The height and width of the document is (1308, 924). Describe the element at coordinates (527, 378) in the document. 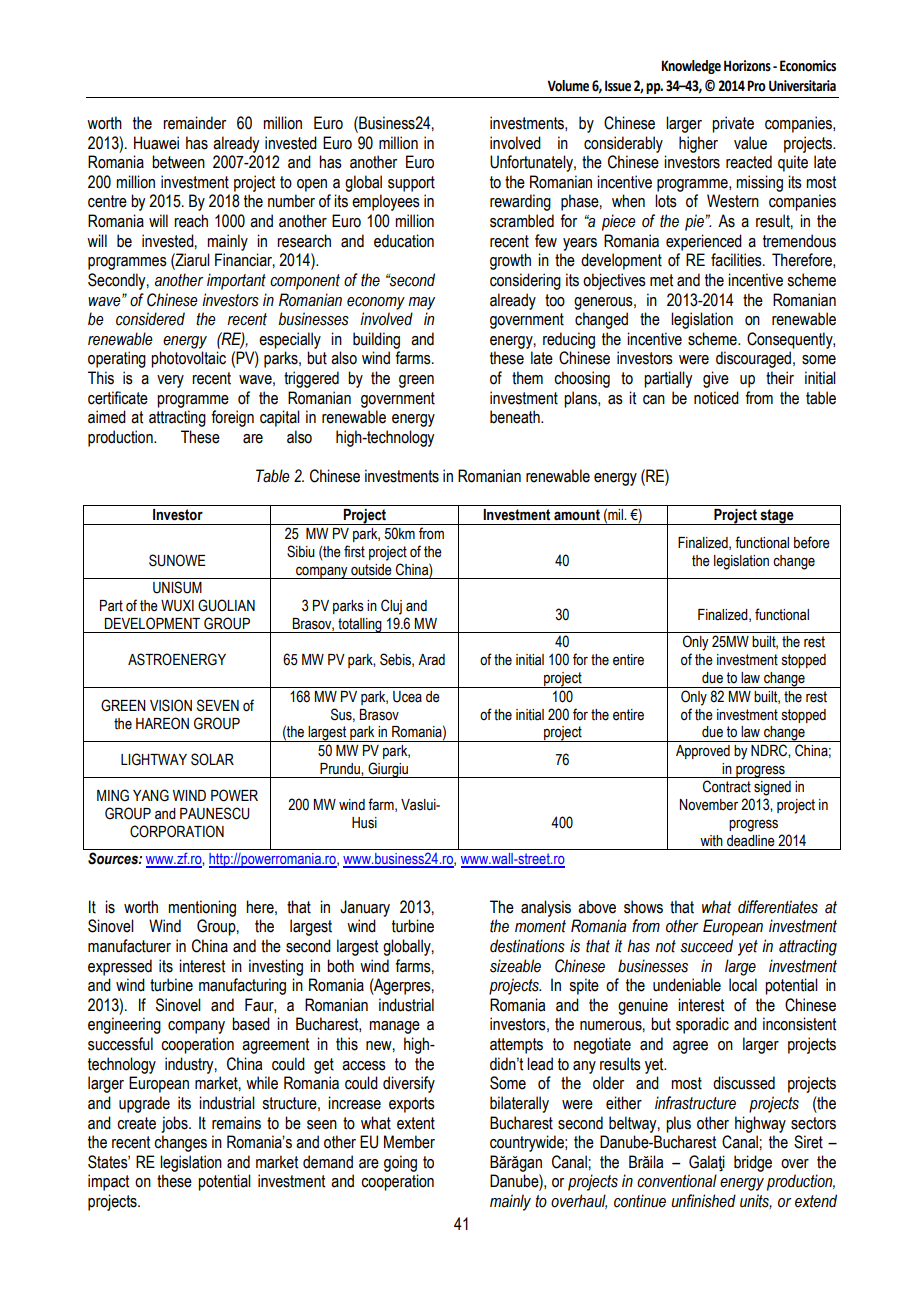

I see `them` at that location.
